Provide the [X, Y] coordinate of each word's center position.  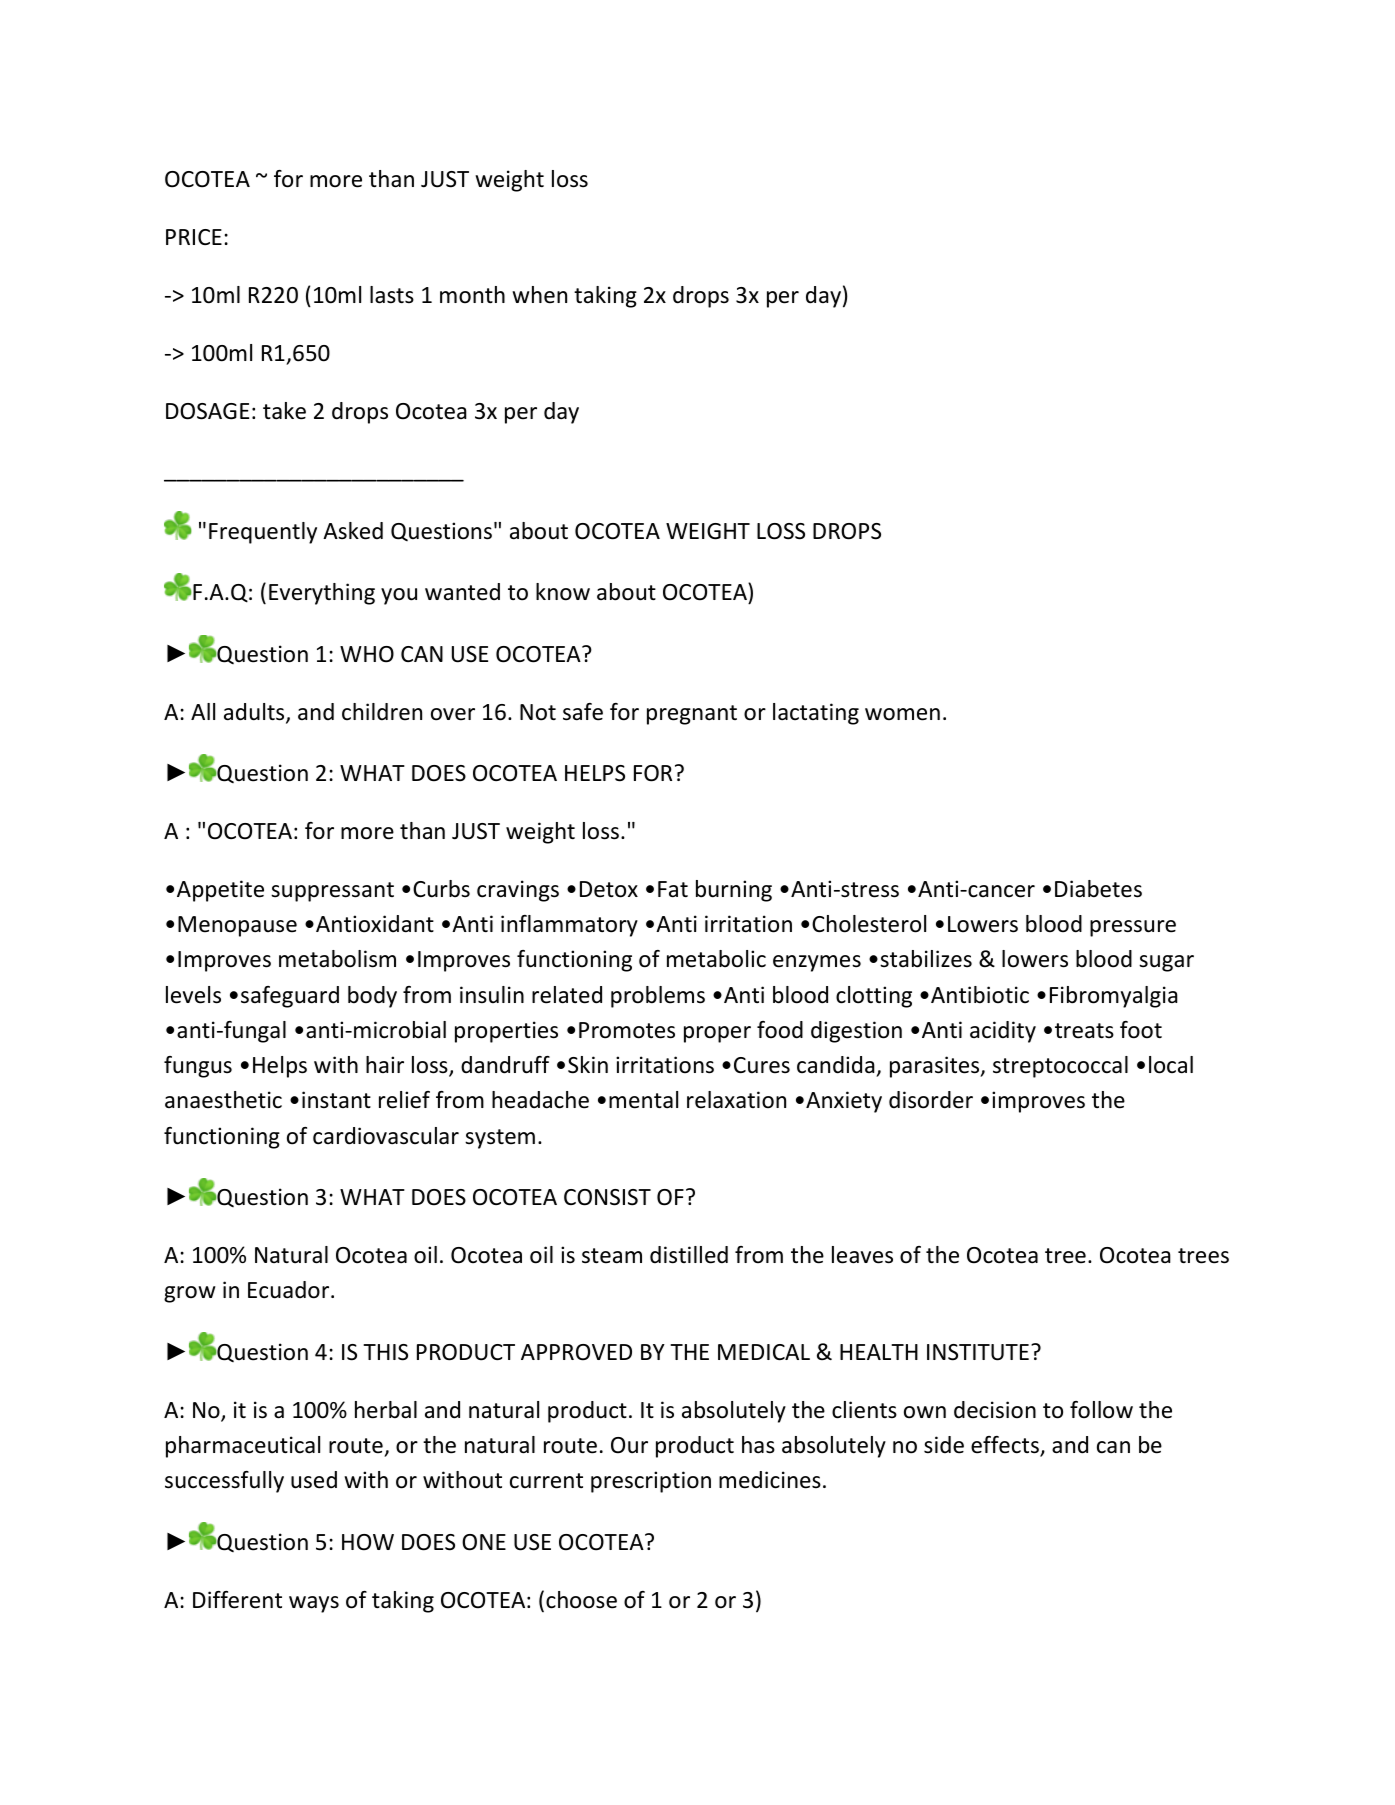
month [472, 295]
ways [314, 1604]
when [539, 295]
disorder [931, 1100]
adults [255, 713]
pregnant [692, 715]
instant [336, 1100]
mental [643, 1100]
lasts [392, 295]
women [902, 714]
